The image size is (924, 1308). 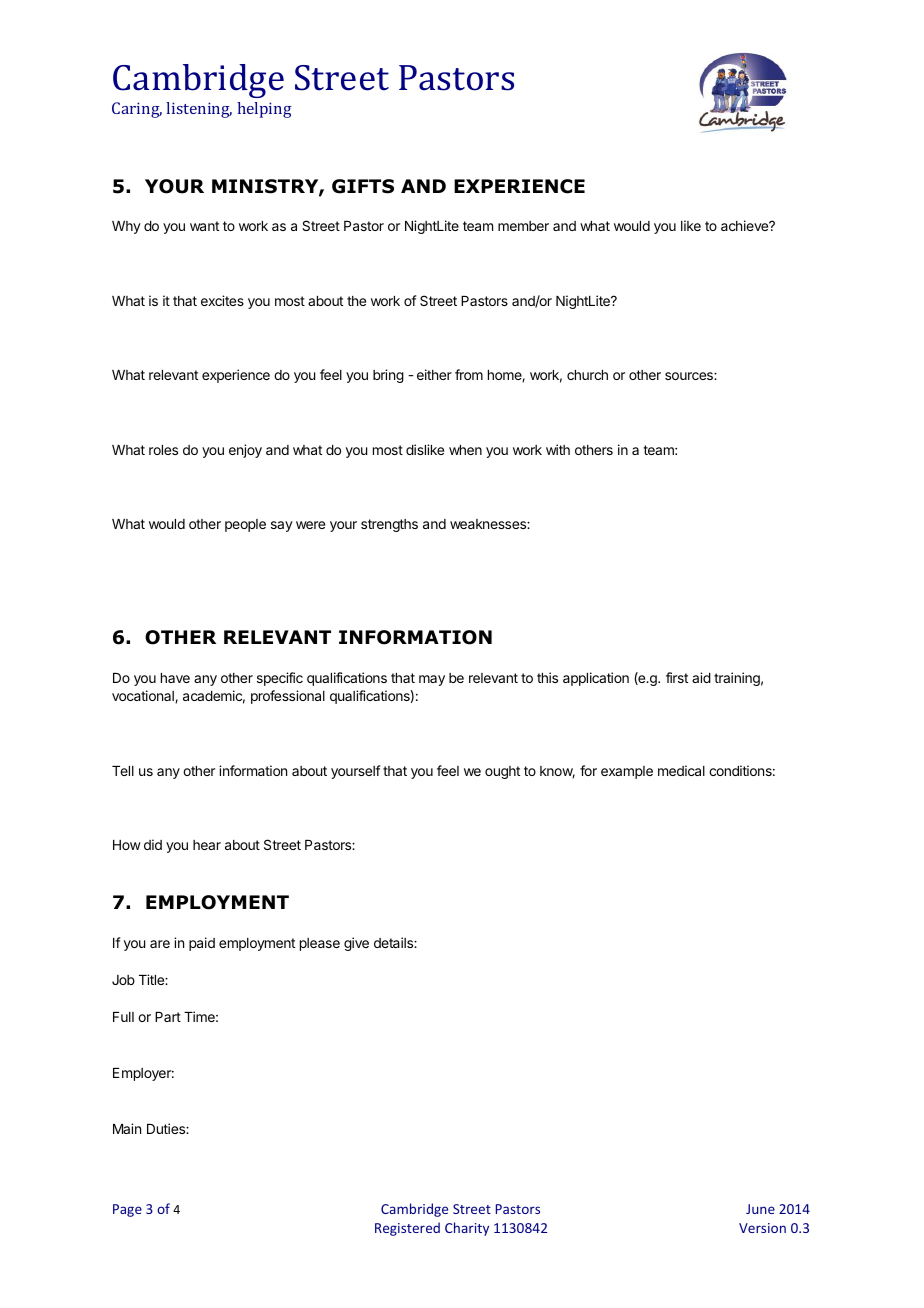 I want to click on roles, so click(x=163, y=450).
